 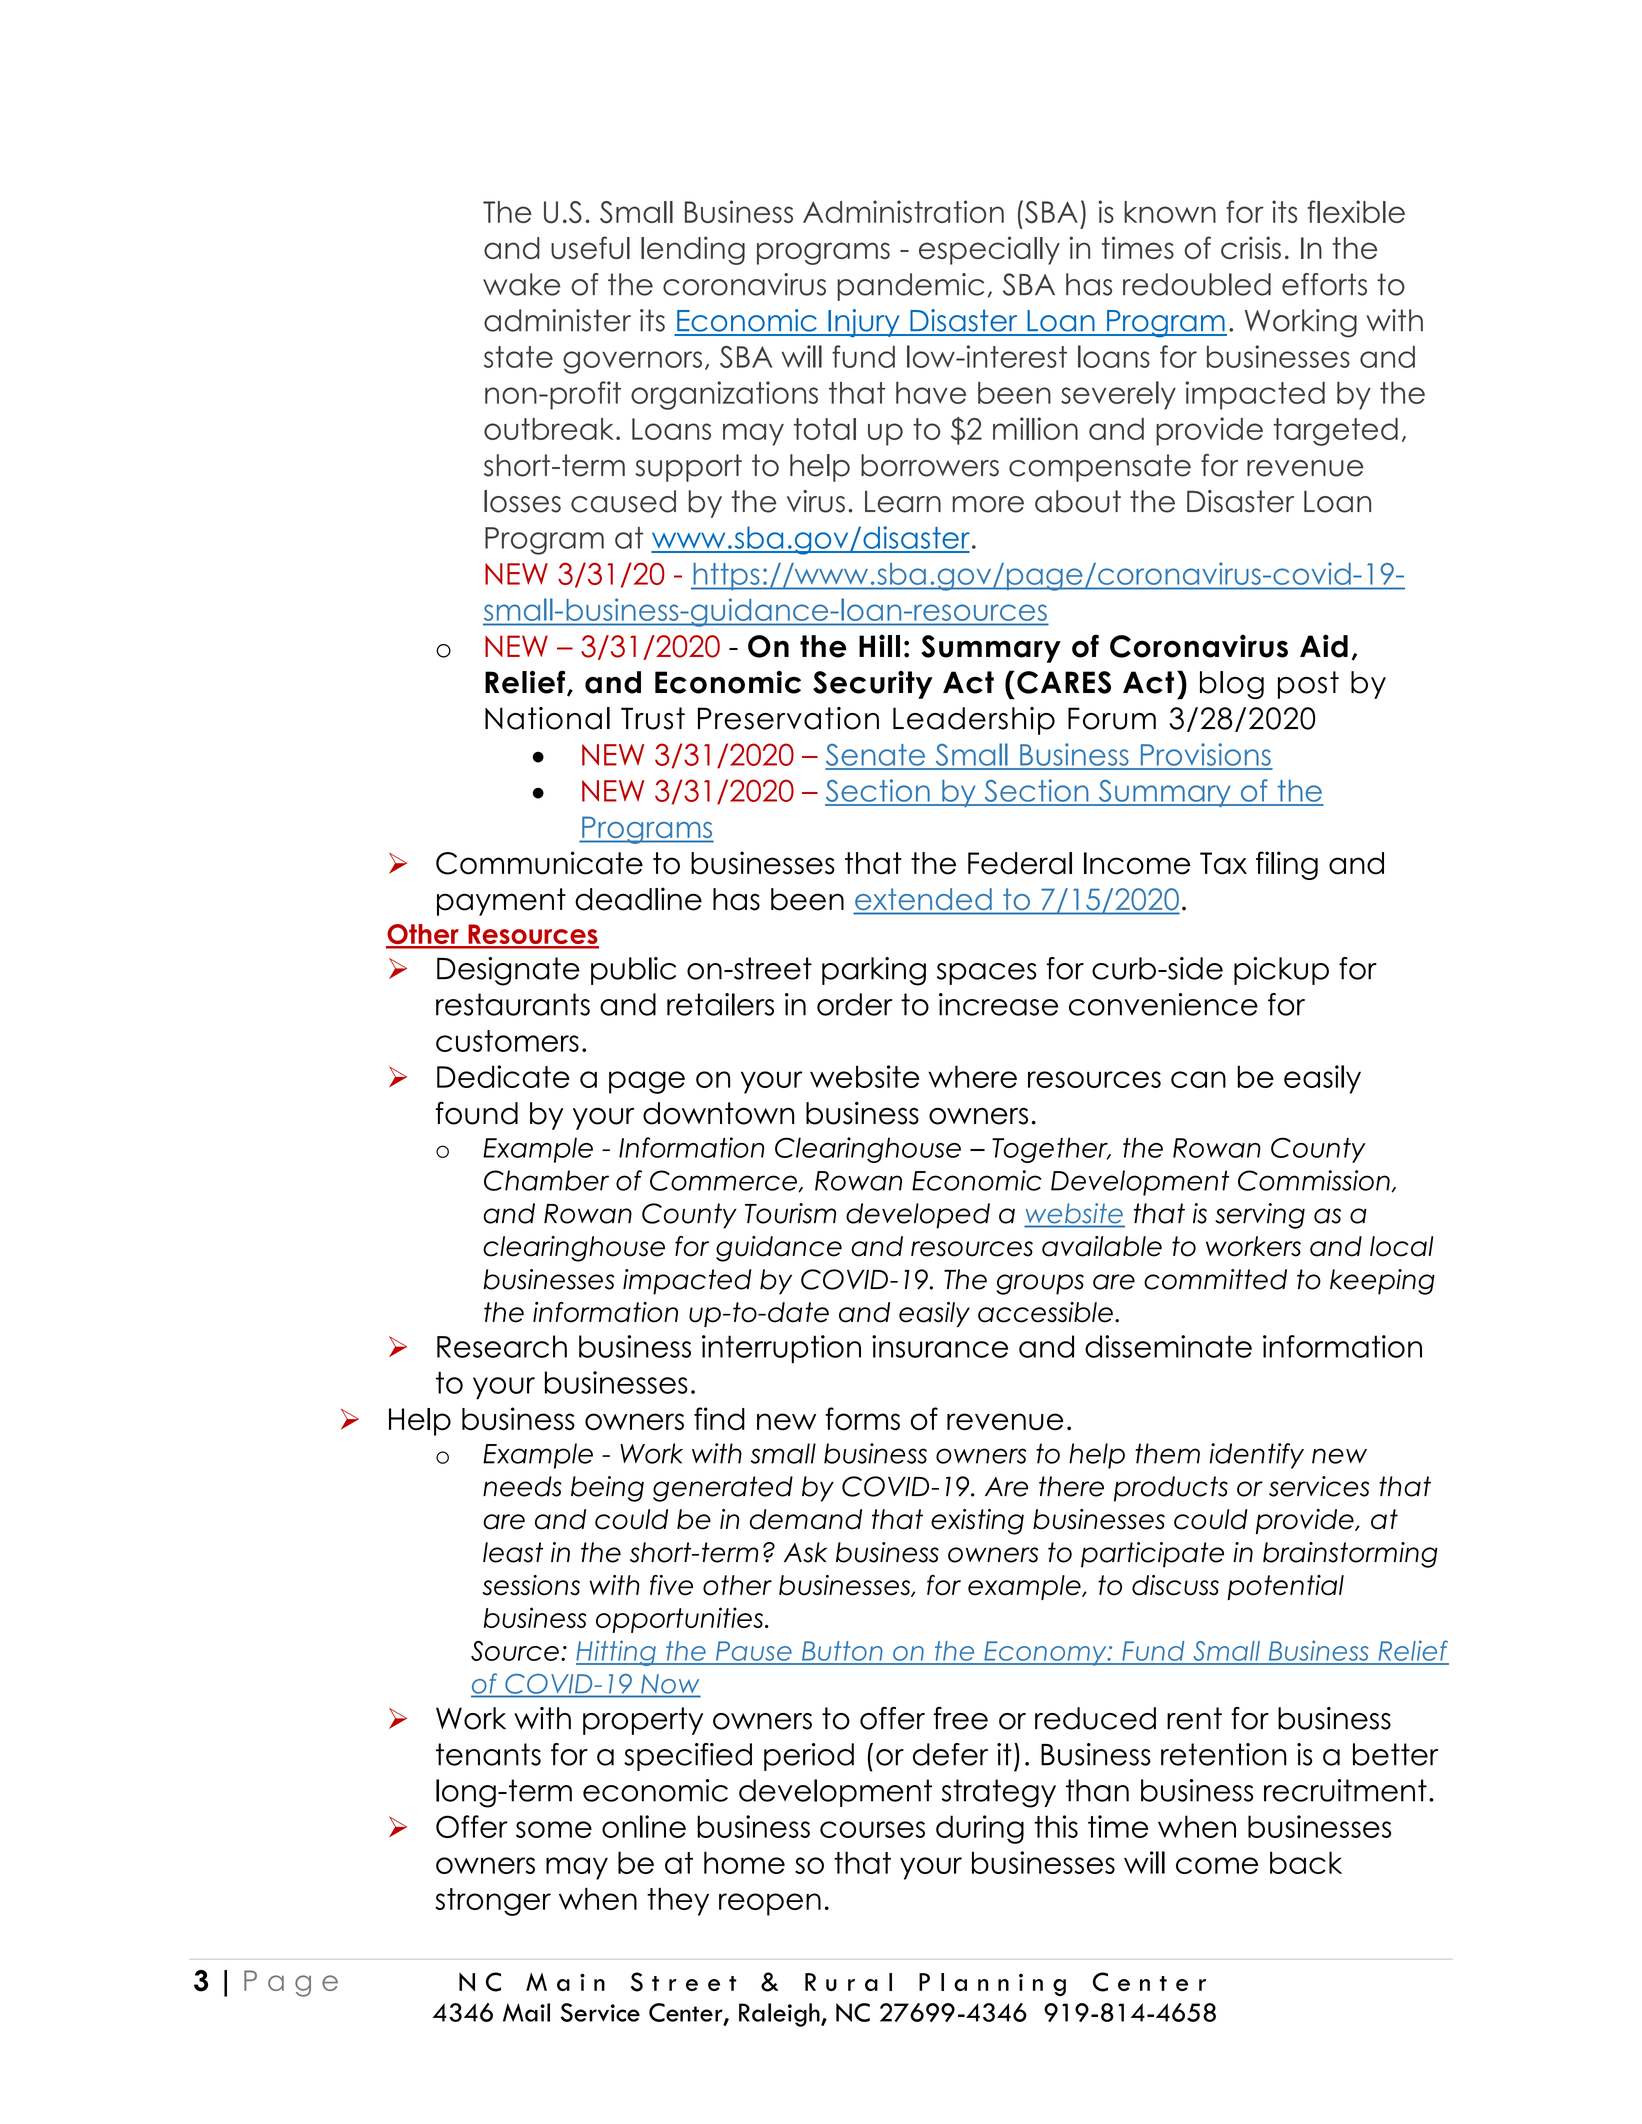 What do you see at coordinates (980, 1829) in the screenshot?
I see `during` at bounding box center [980, 1829].
